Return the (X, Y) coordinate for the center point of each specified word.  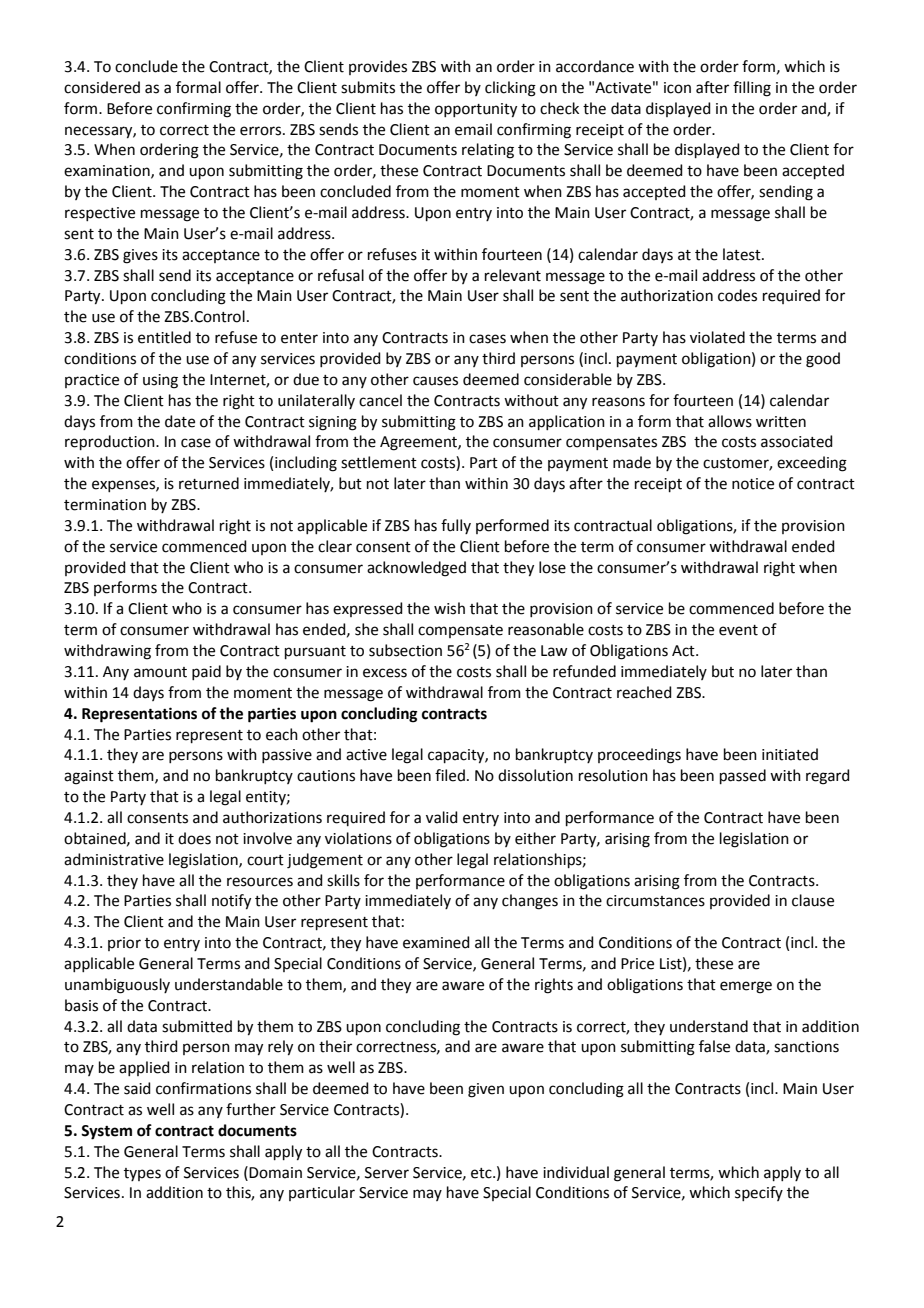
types (142, 1174)
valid (442, 817)
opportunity (476, 110)
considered (102, 87)
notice (753, 484)
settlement (379, 462)
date (180, 421)
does (194, 838)
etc (482, 1173)
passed (743, 776)
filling (752, 89)
